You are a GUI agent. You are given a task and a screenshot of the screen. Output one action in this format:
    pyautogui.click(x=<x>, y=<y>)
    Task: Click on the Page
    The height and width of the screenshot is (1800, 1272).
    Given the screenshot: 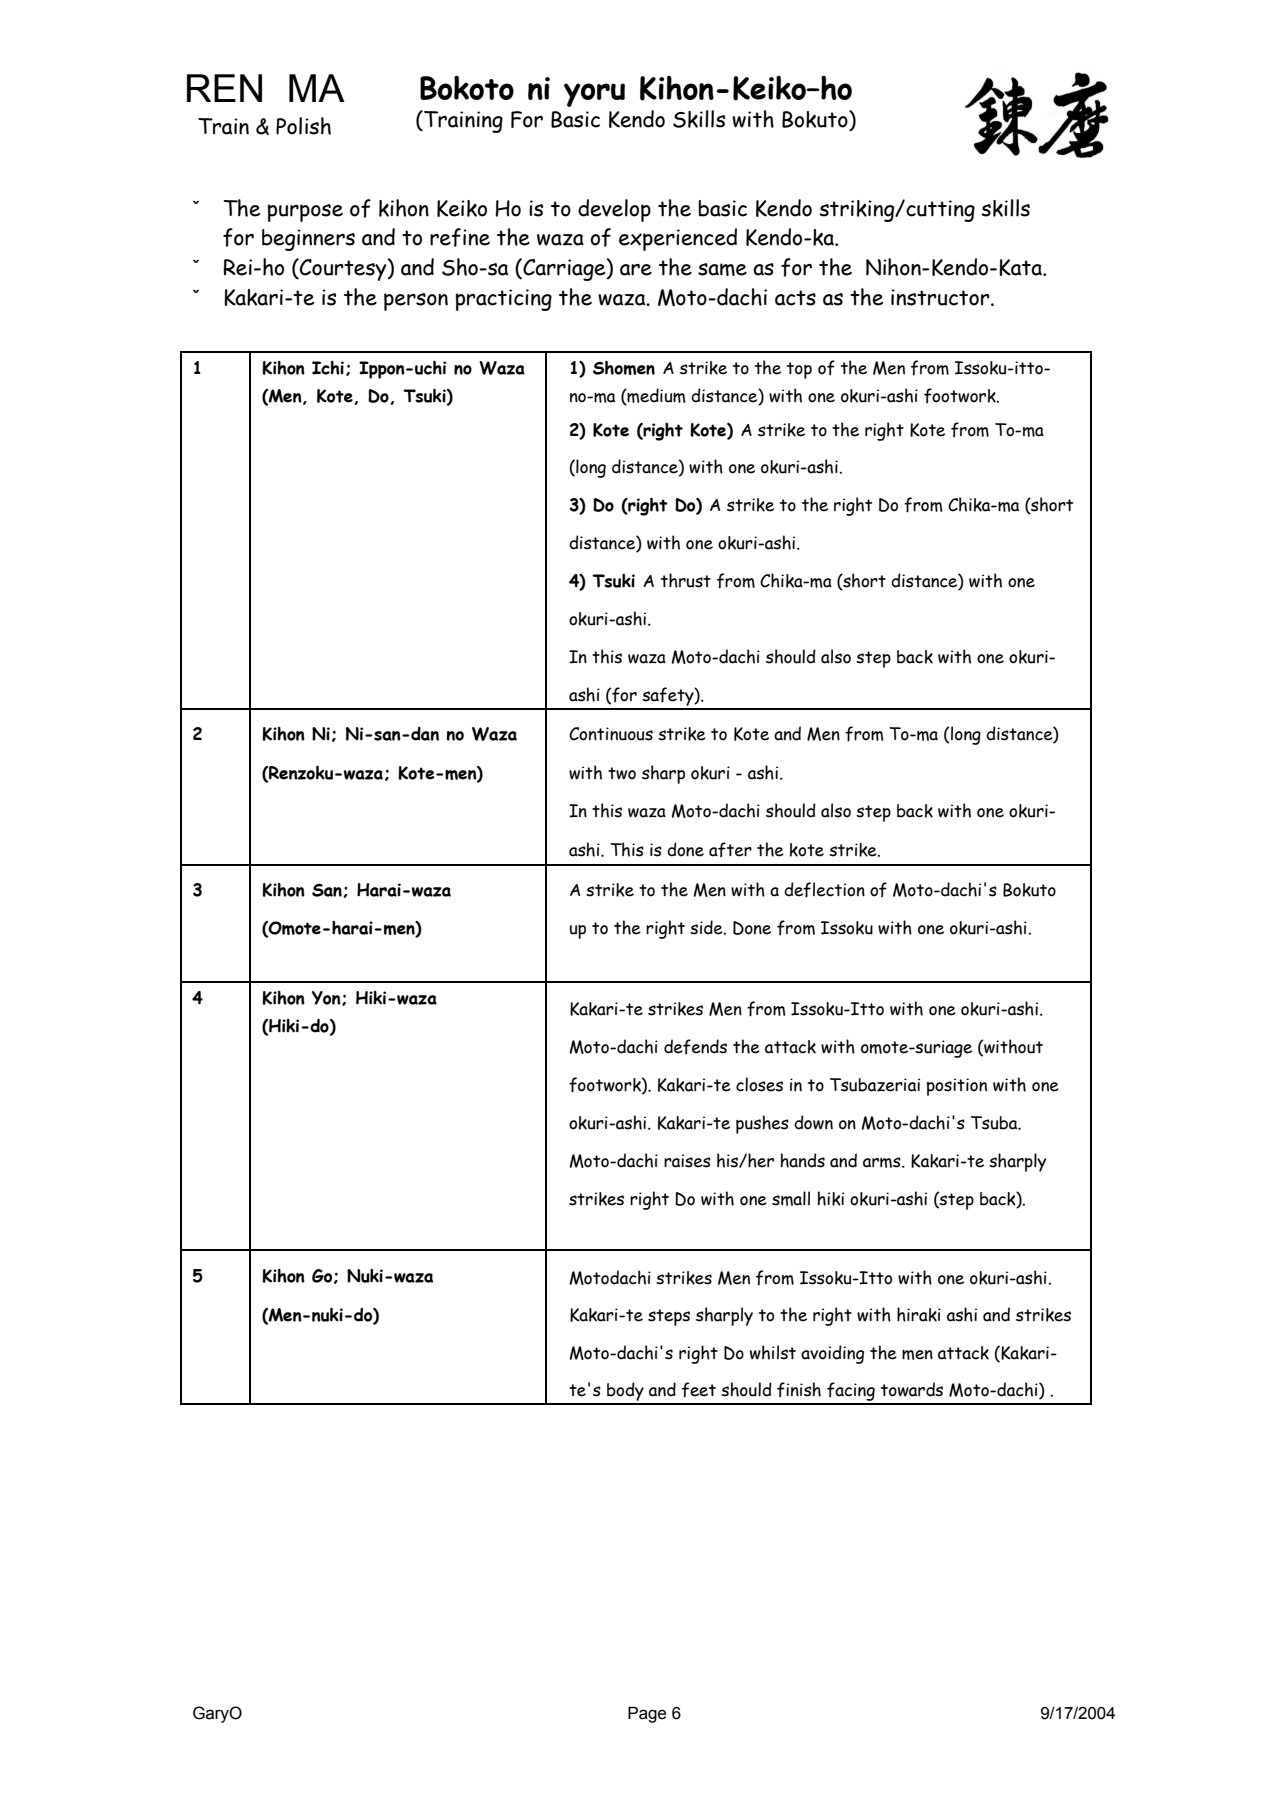 What is the action you would take?
    pyautogui.click(x=647, y=1714)
